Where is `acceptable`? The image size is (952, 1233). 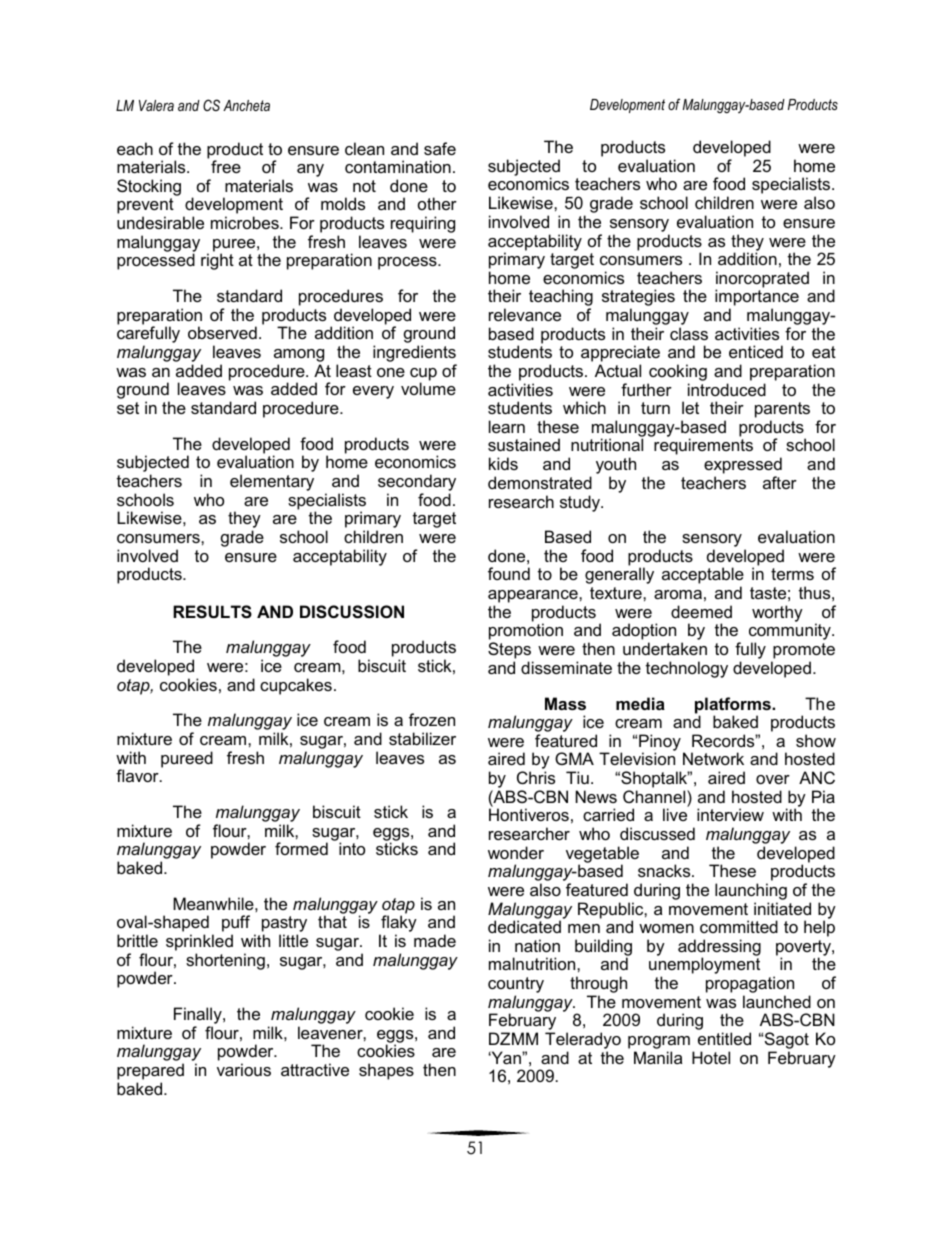
acceptable is located at coordinates (703, 577).
